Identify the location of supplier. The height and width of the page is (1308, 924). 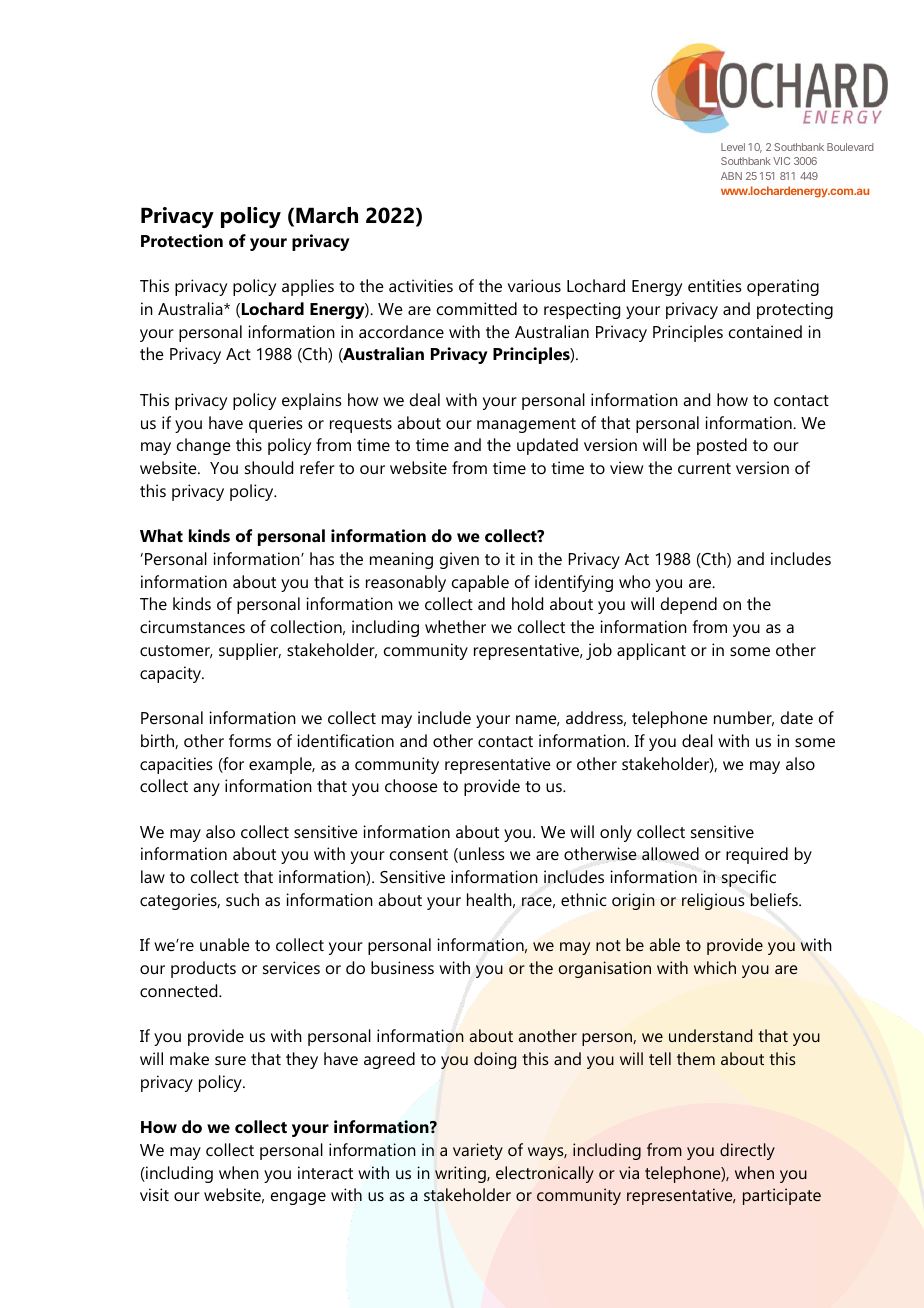
(250, 651).
